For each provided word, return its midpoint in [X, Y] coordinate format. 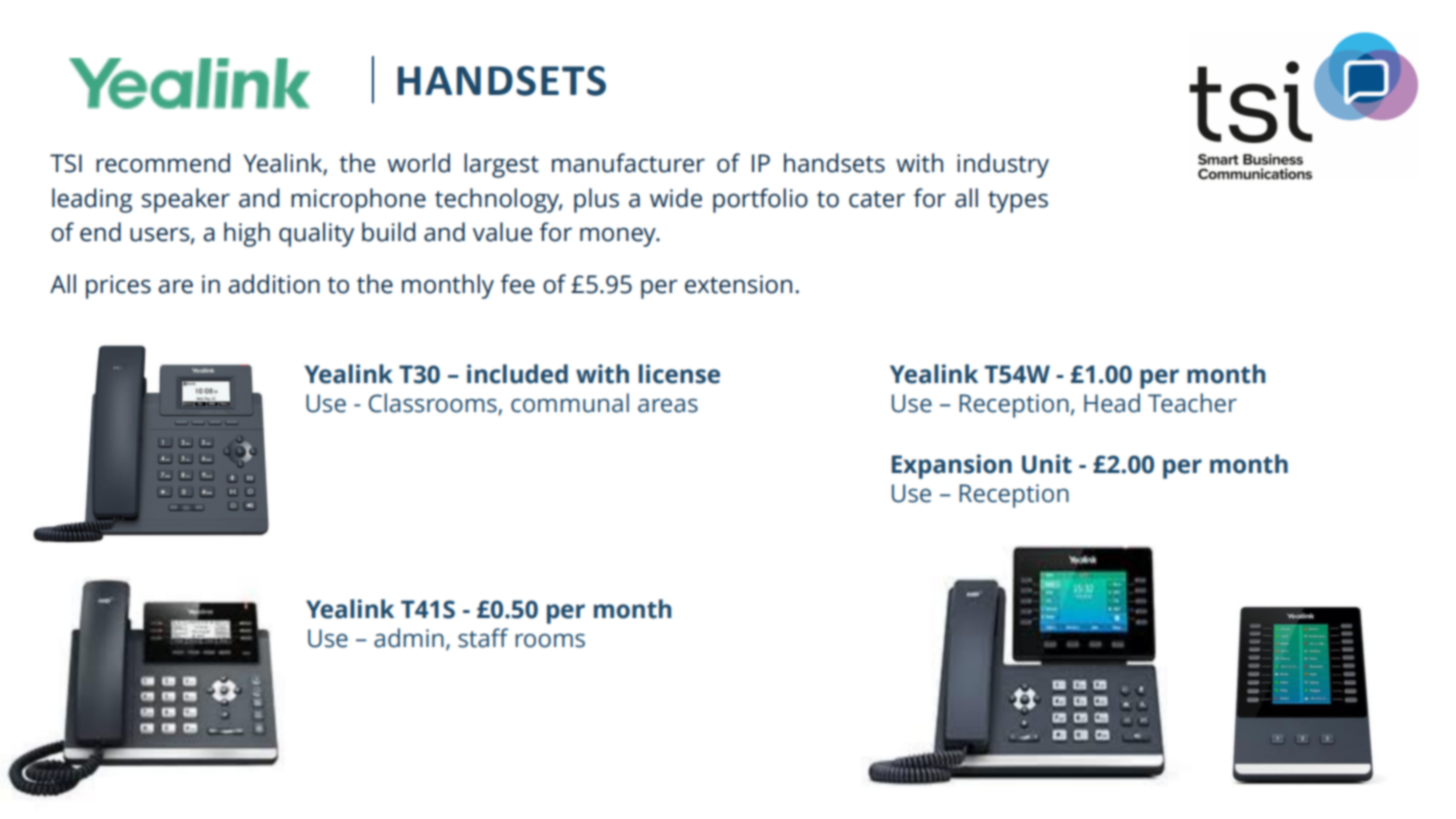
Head [1112, 403]
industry [1003, 165]
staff [483, 638]
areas [668, 406]
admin [409, 638]
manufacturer [628, 163]
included [517, 374]
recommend [163, 163]
